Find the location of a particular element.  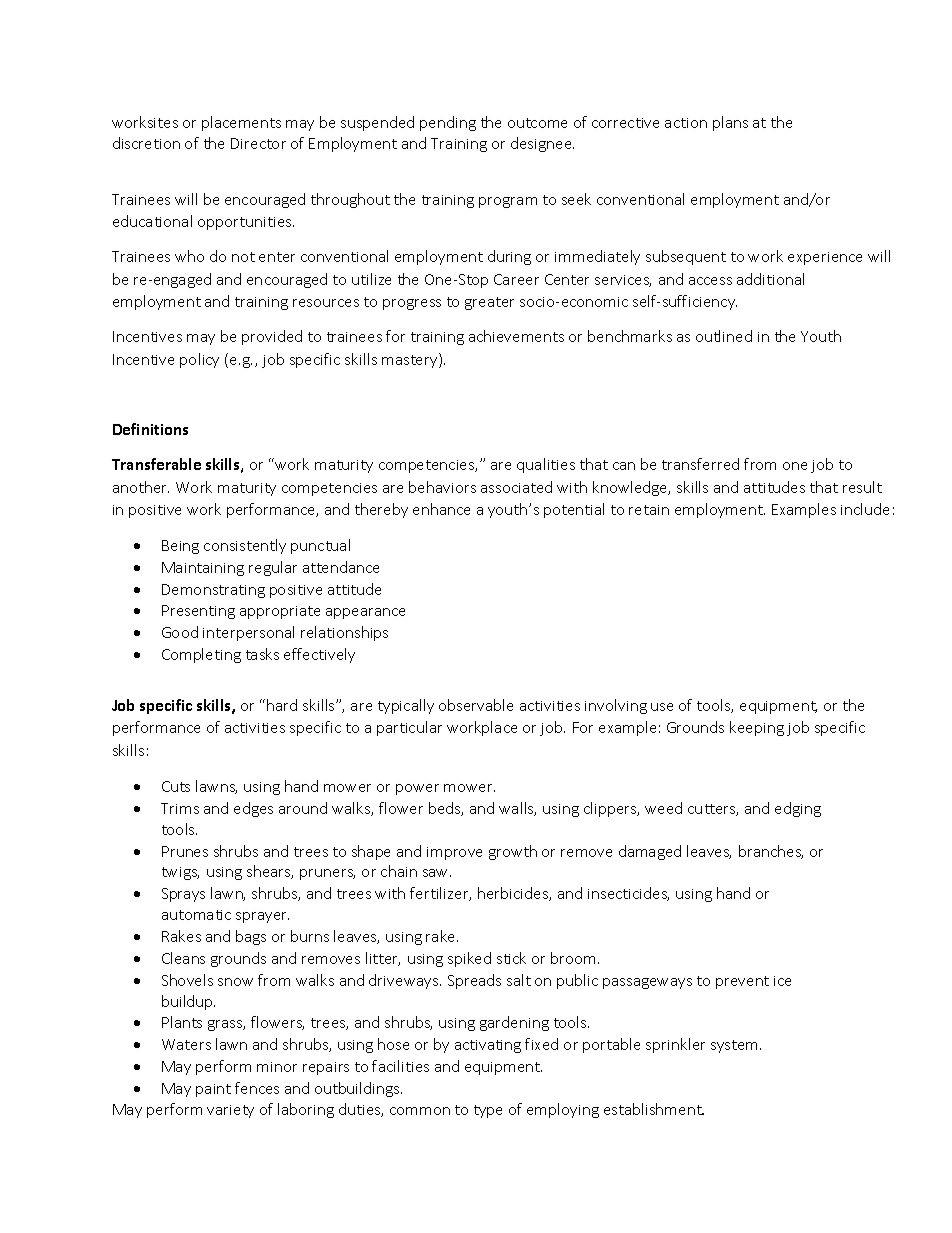

Director is located at coordinates (258, 143).
